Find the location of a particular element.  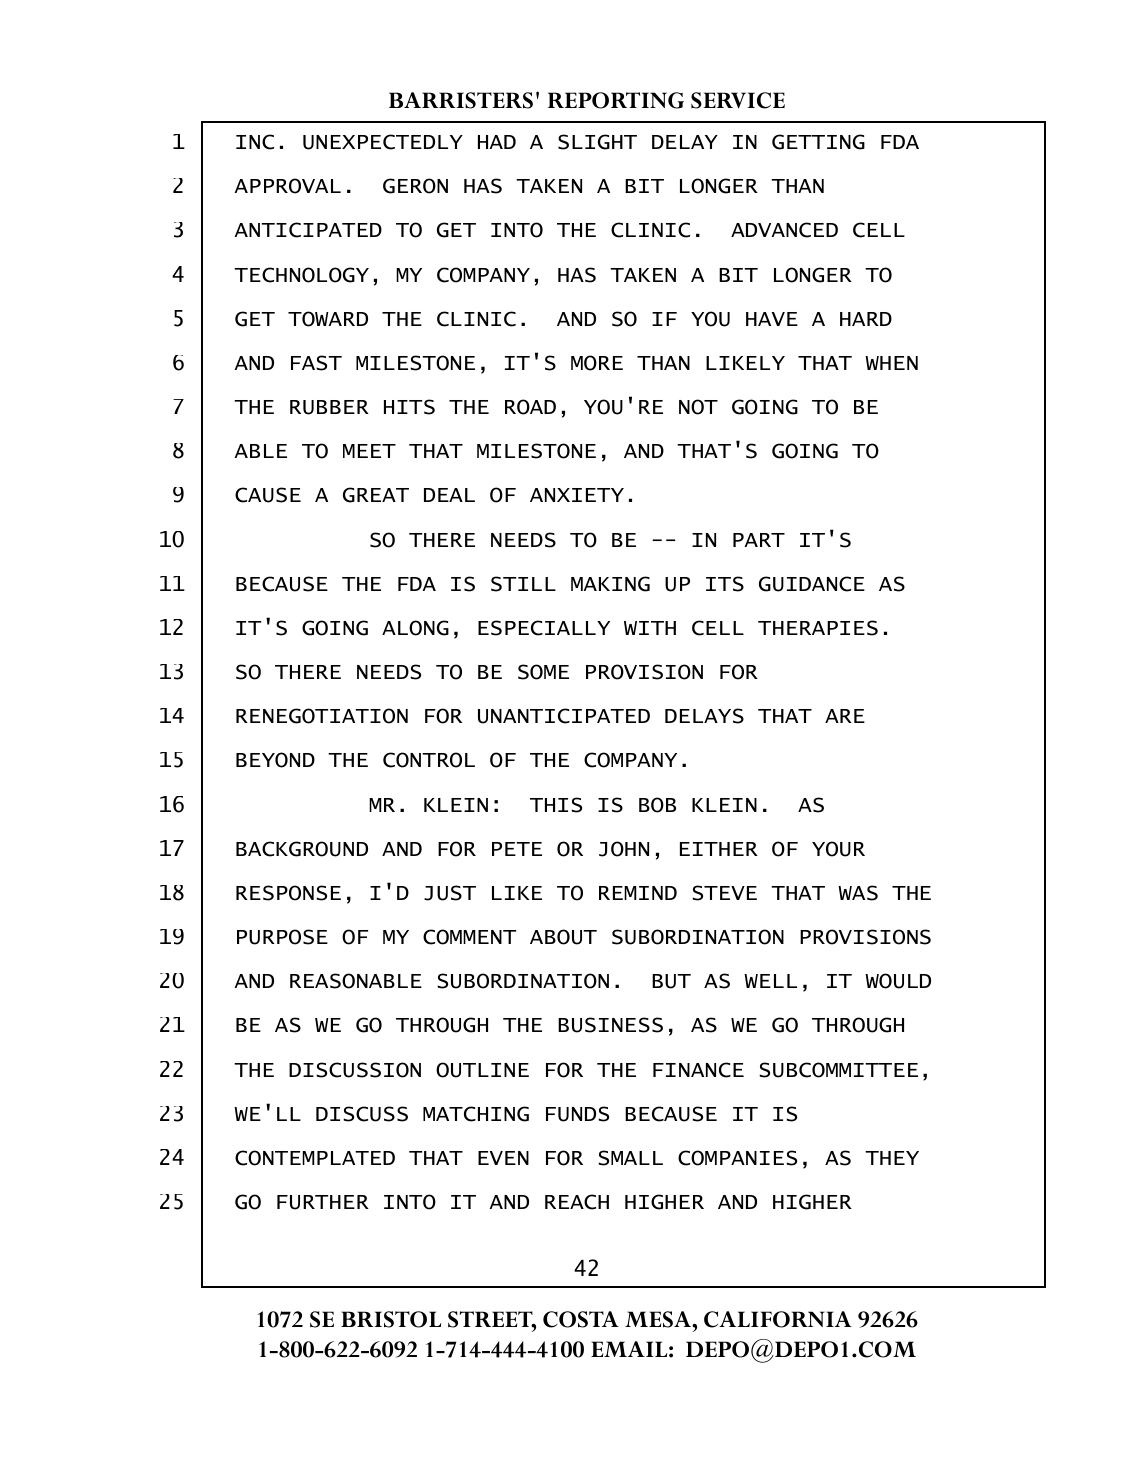

GETTING is located at coordinates (818, 142).
